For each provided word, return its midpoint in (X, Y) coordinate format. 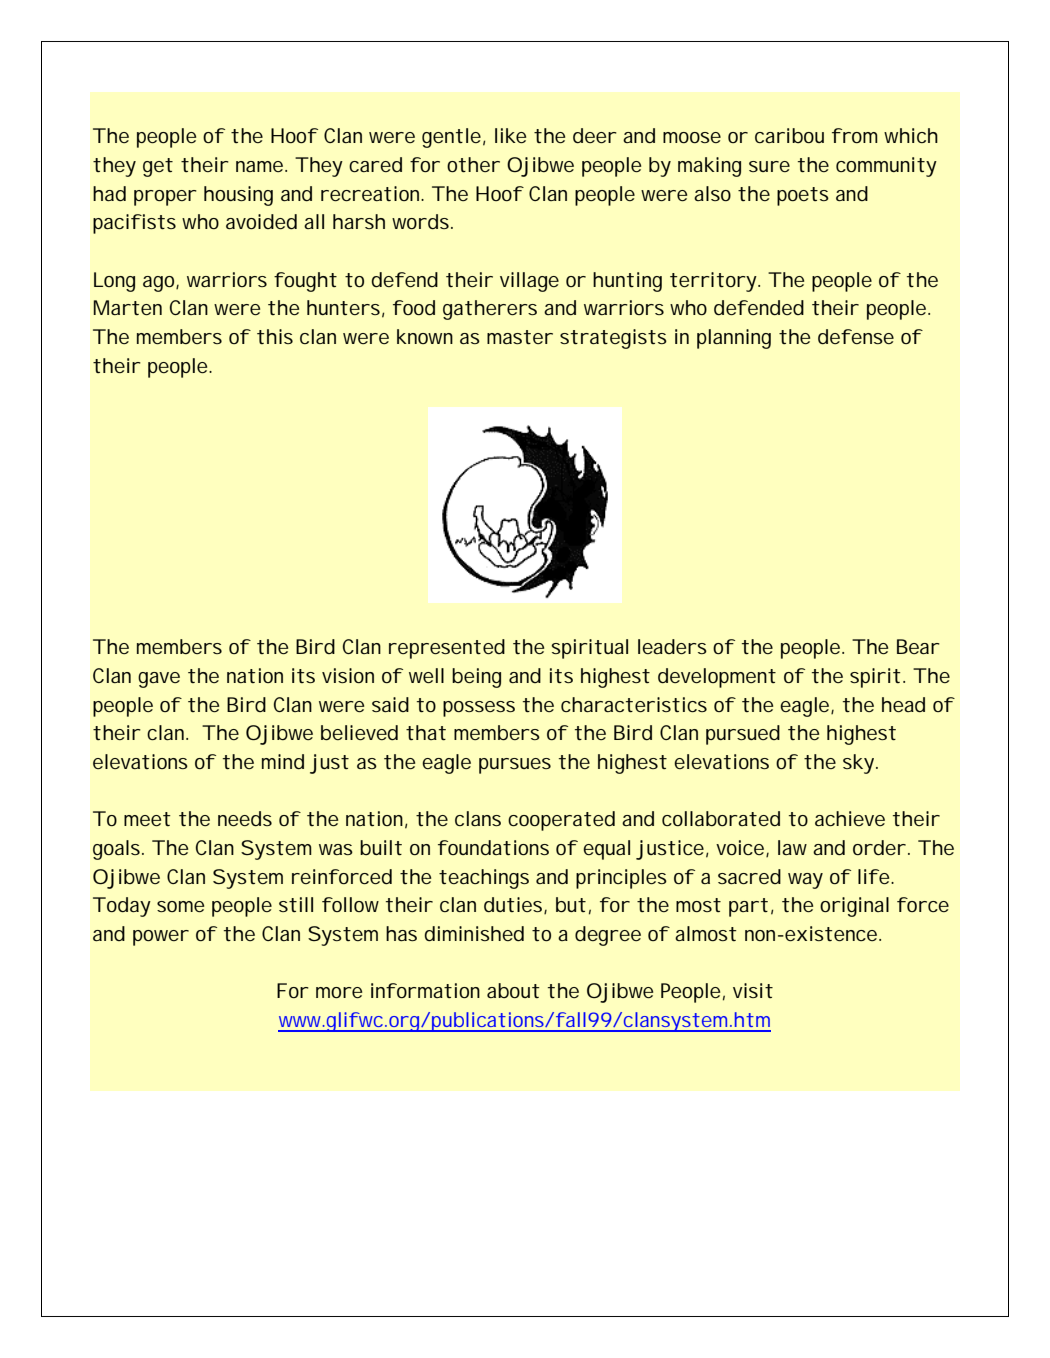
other (473, 164)
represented (447, 649)
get (158, 167)
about (513, 990)
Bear (918, 646)
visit (753, 990)
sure (769, 166)
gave (159, 680)
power (161, 938)
